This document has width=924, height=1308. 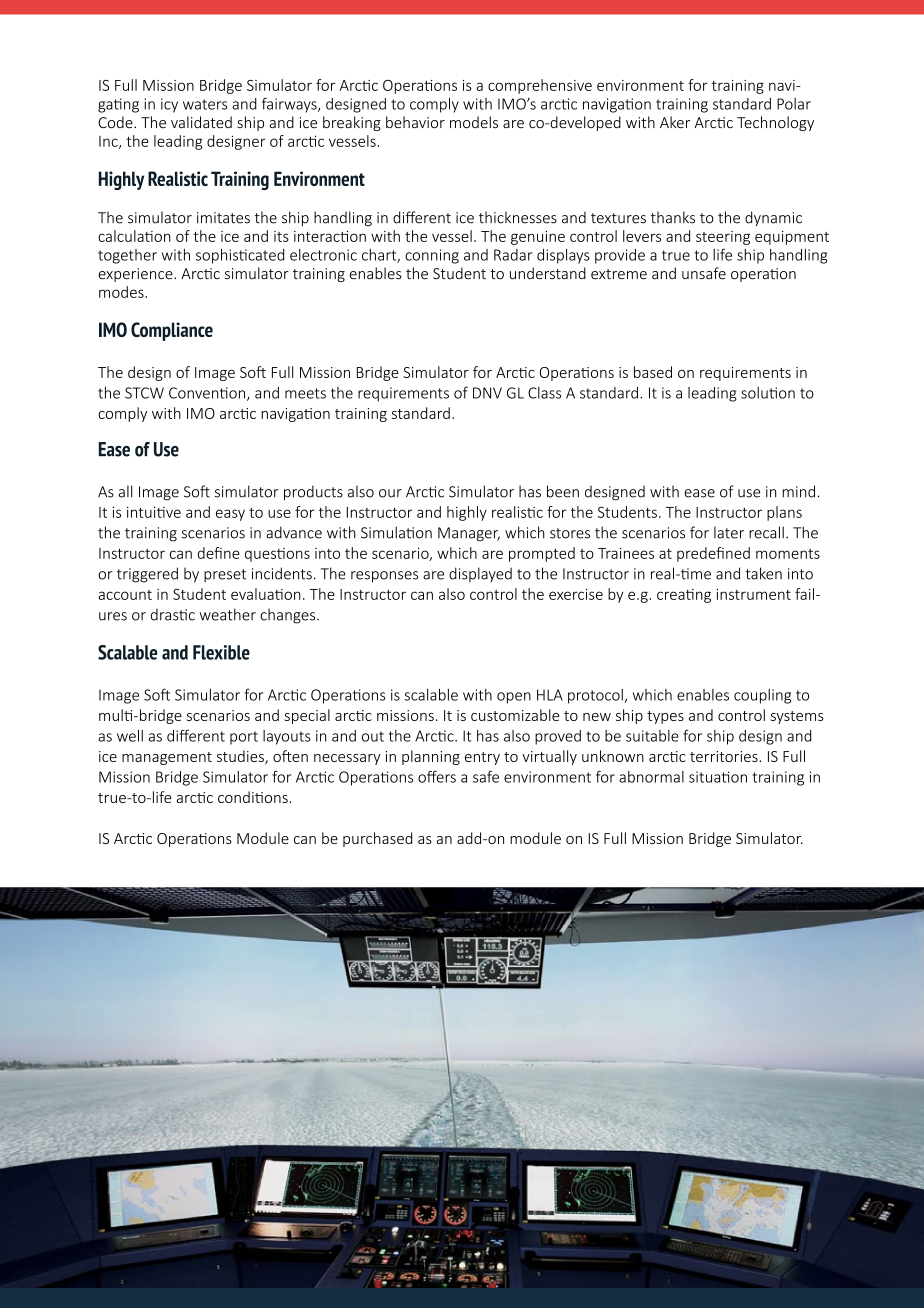 What do you see at coordinates (205, 104) in the document?
I see `waters` at bounding box center [205, 104].
